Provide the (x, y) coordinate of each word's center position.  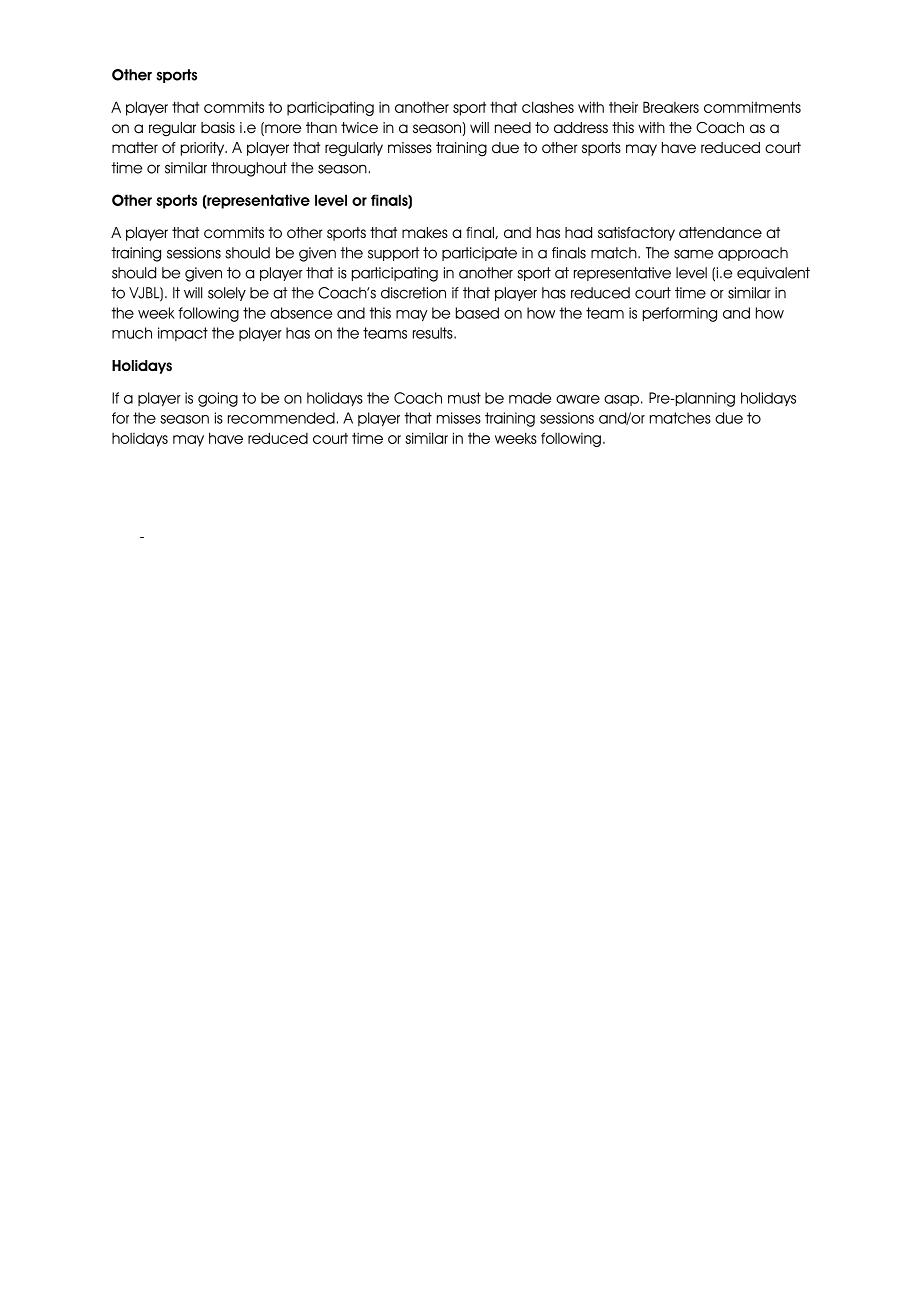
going (218, 399)
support (394, 254)
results (434, 333)
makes (425, 232)
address (581, 128)
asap (621, 400)
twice (359, 128)
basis (218, 127)
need (513, 128)
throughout (249, 169)
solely (227, 294)
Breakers (671, 107)
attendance (720, 233)
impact (183, 334)
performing (680, 314)
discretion (413, 293)
